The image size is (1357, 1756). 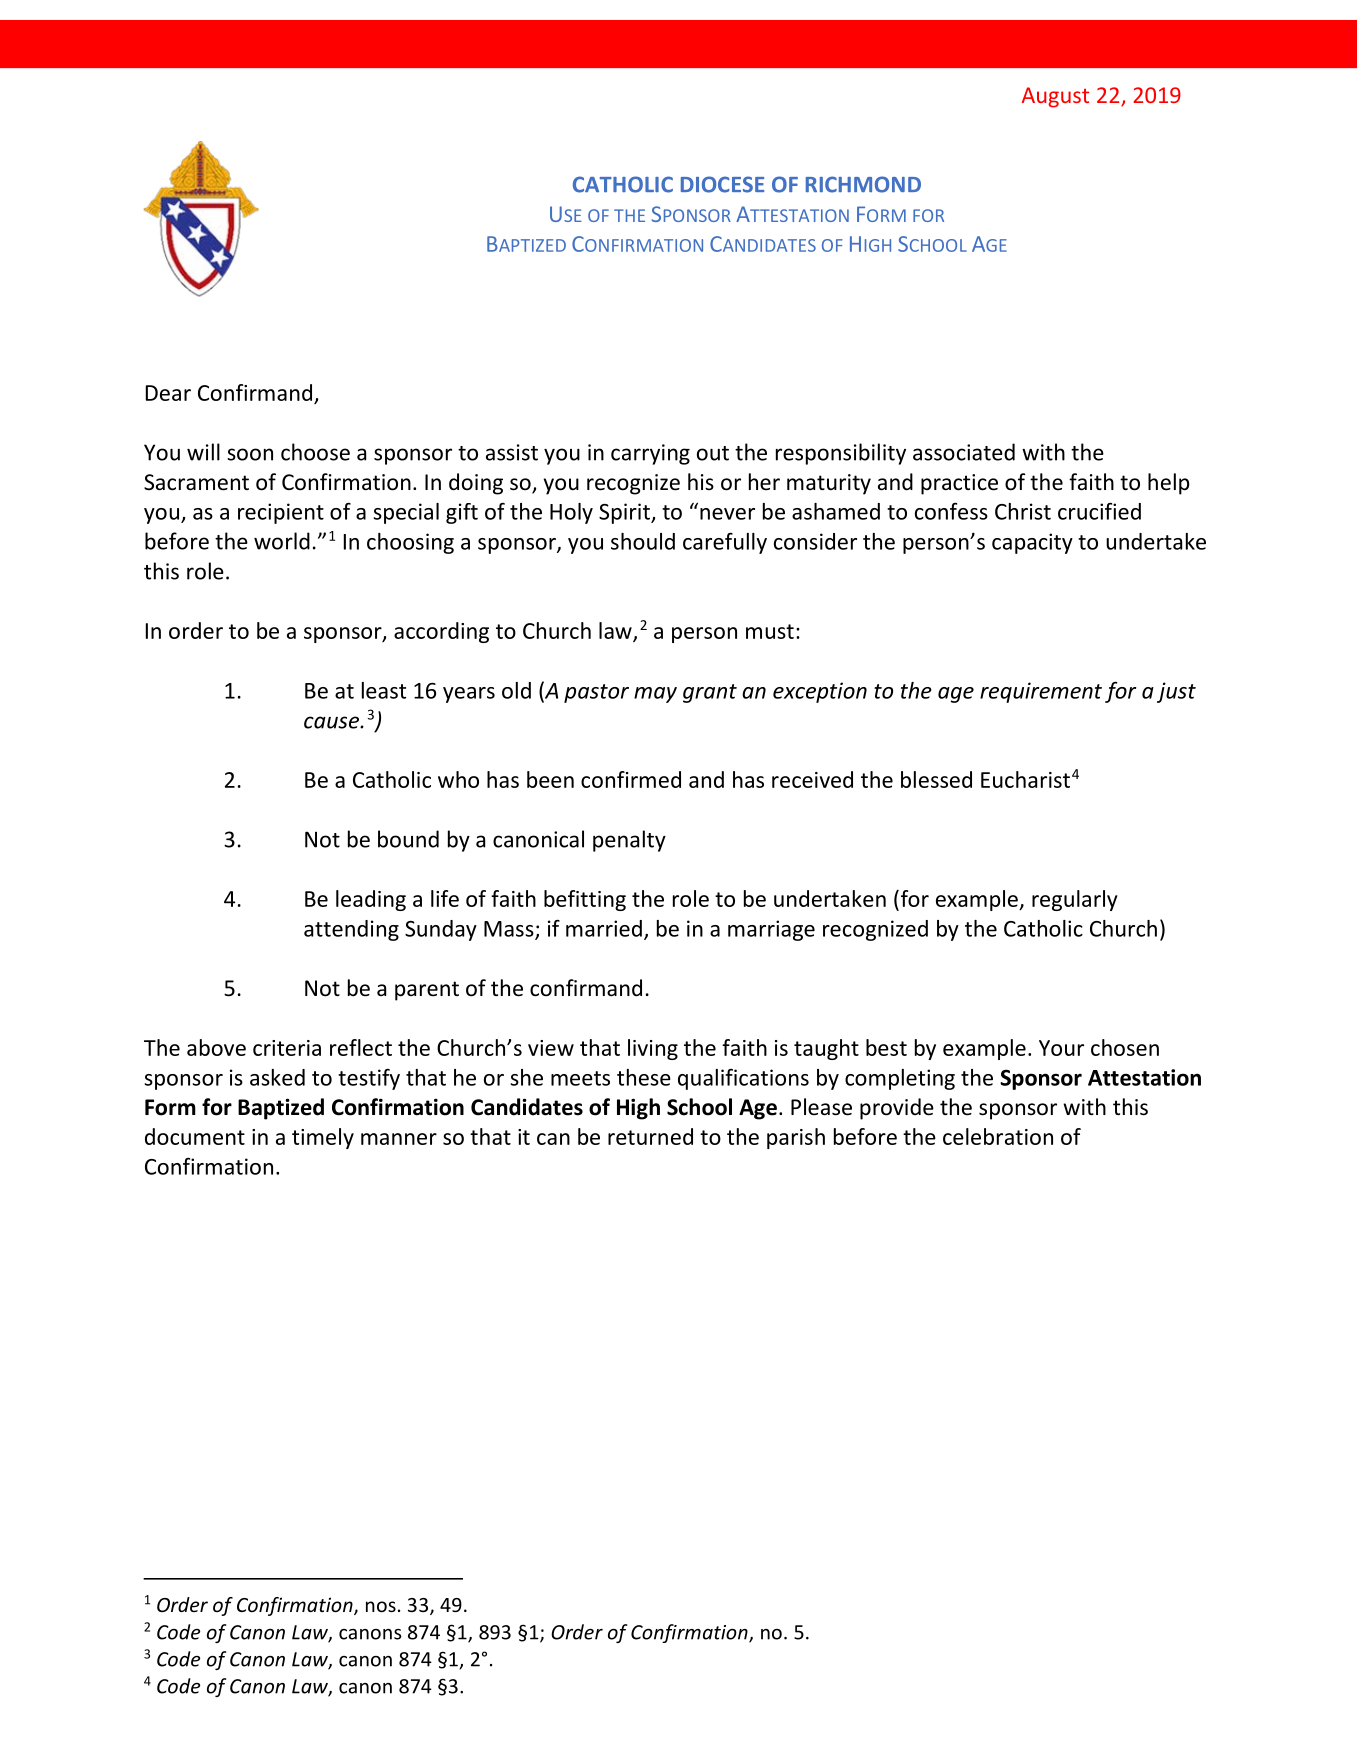 I want to click on DIOCESE, so click(x=722, y=184).
